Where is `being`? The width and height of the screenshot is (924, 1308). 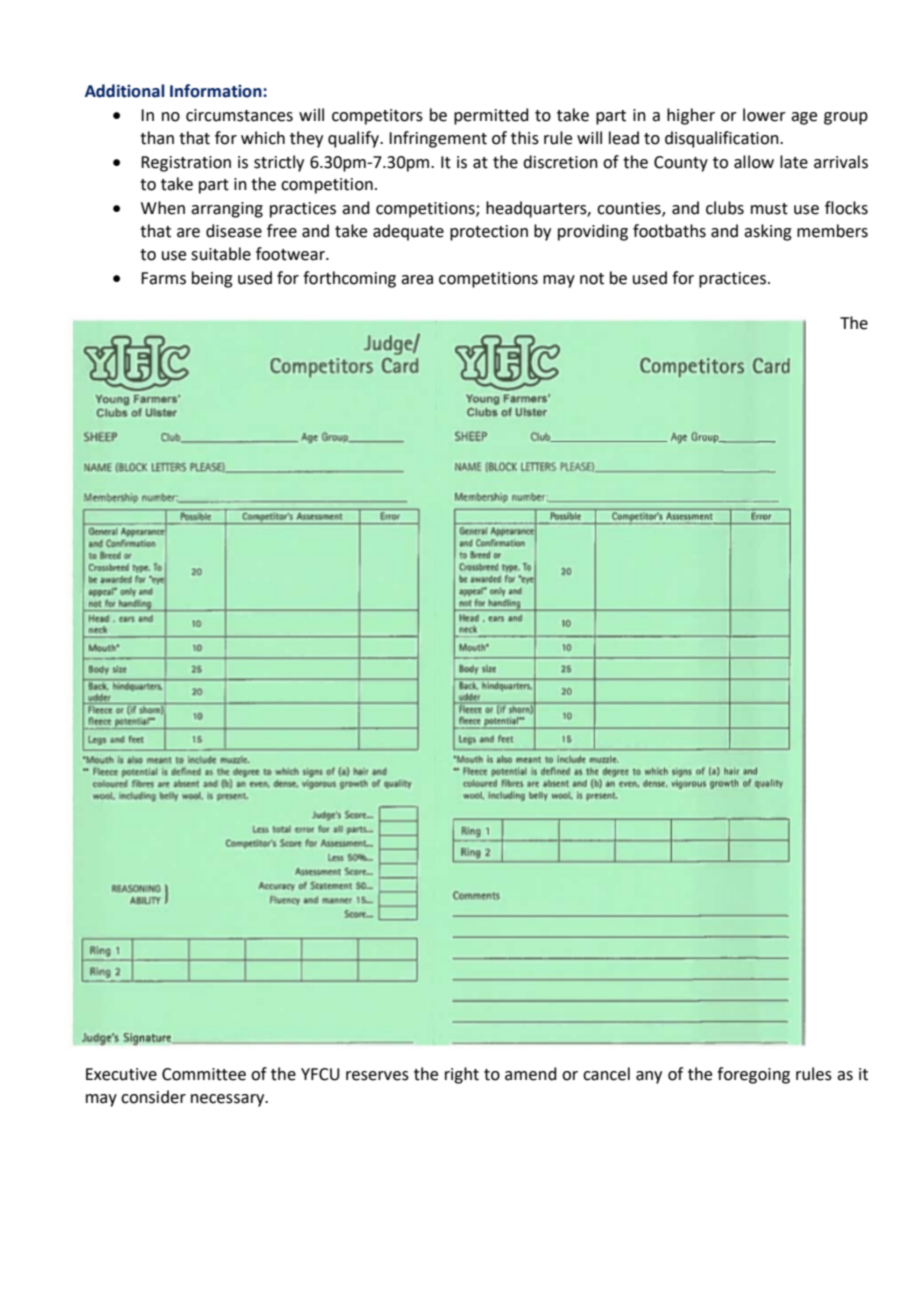
being is located at coordinates (212, 279).
